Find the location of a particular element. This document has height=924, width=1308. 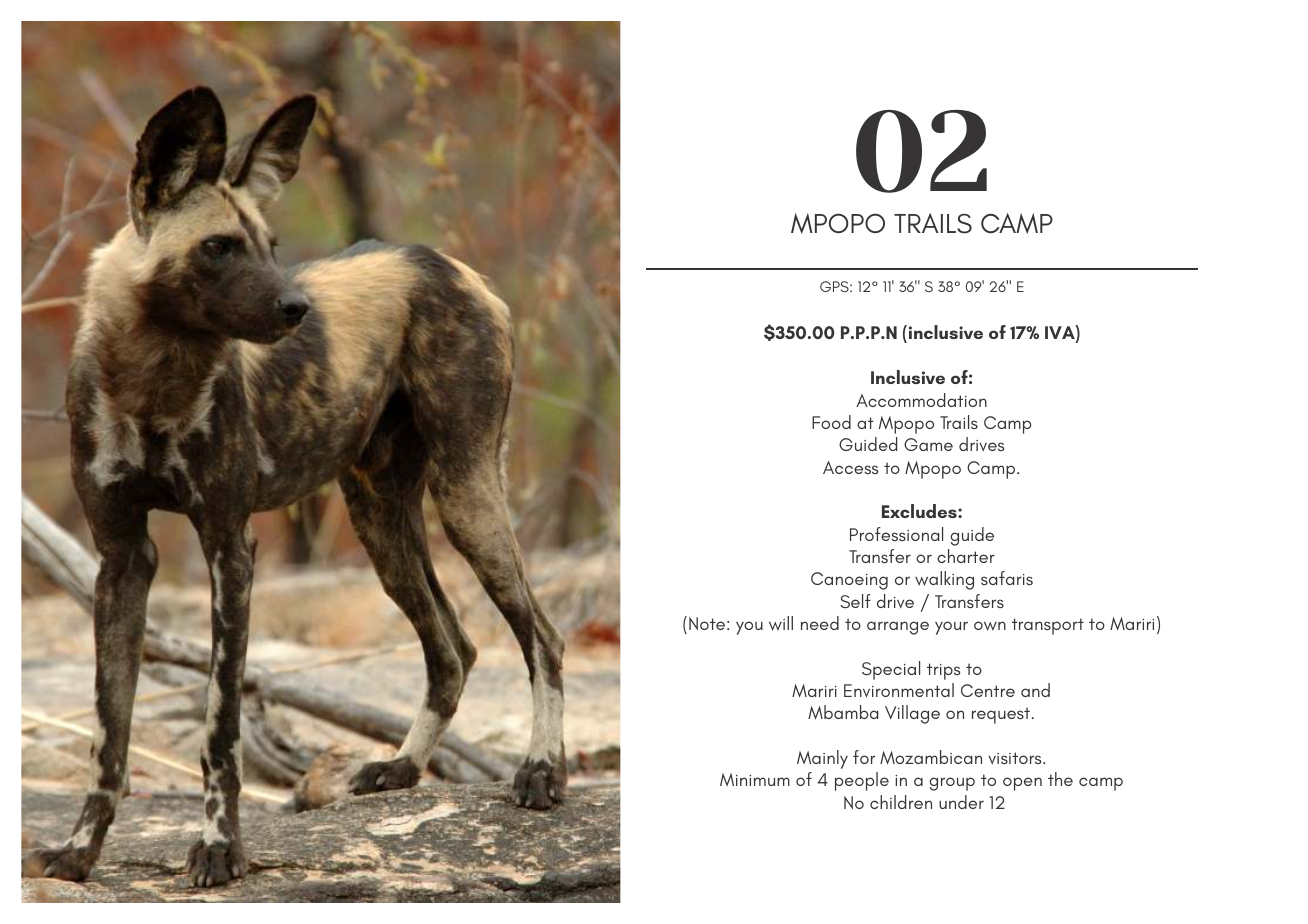

Environmental is located at coordinates (899, 690).
